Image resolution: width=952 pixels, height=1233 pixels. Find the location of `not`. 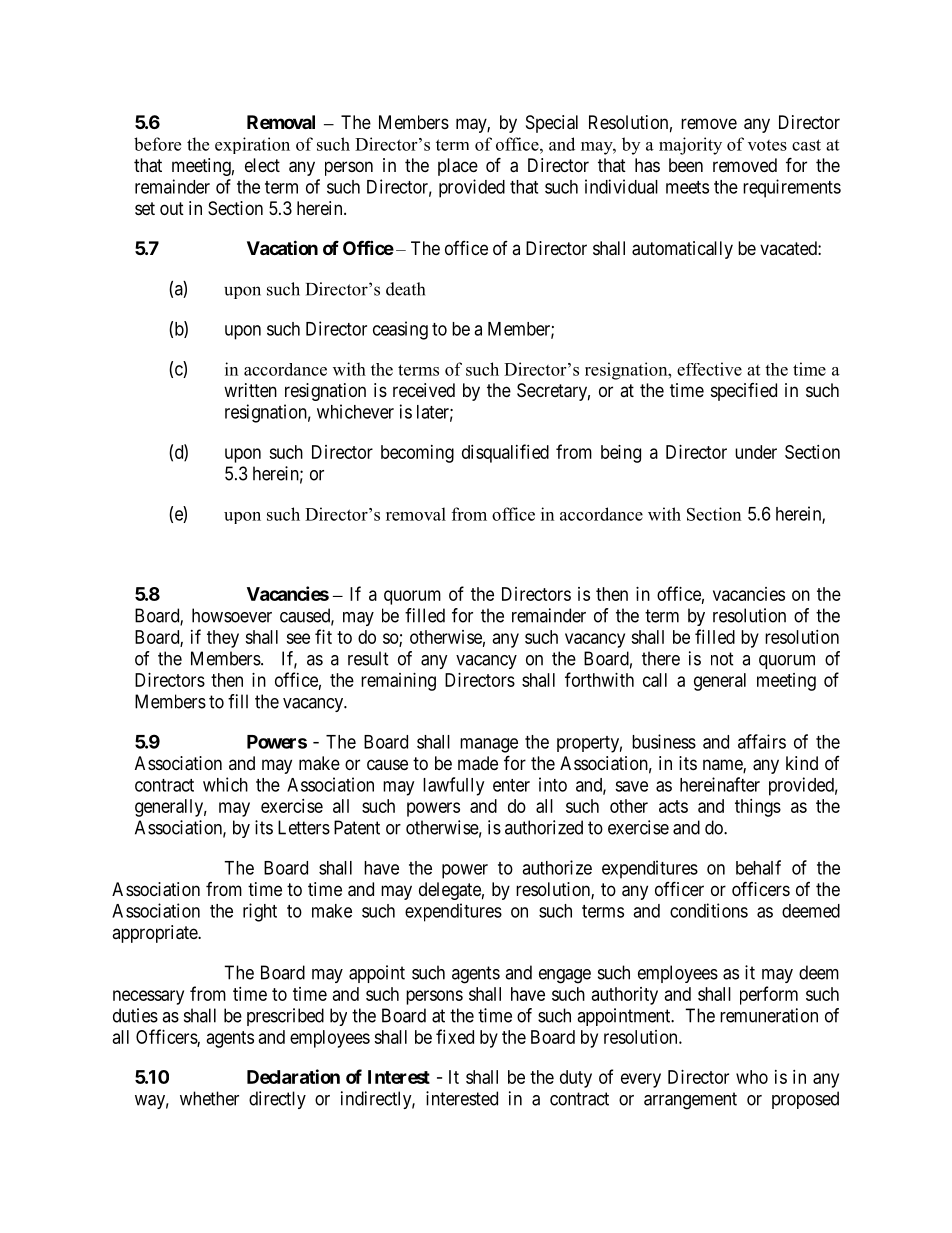

not is located at coordinates (722, 659).
